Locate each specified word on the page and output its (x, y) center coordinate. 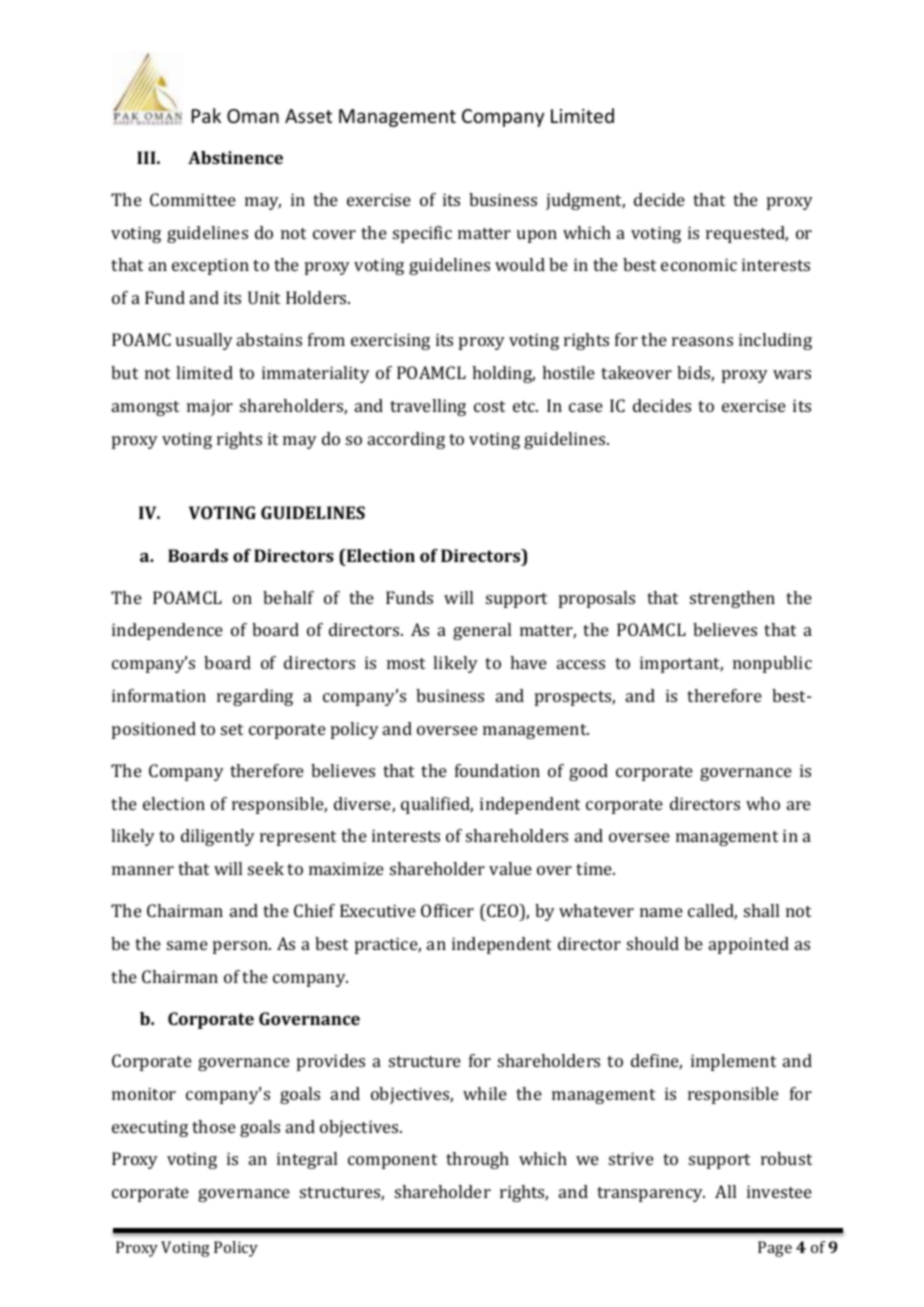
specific (422, 234)
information (159, 695)
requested (747, 234)
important (681, 664)
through (477, 1160)
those (214, 1126)
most (406, 663)
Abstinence (235, 157)
